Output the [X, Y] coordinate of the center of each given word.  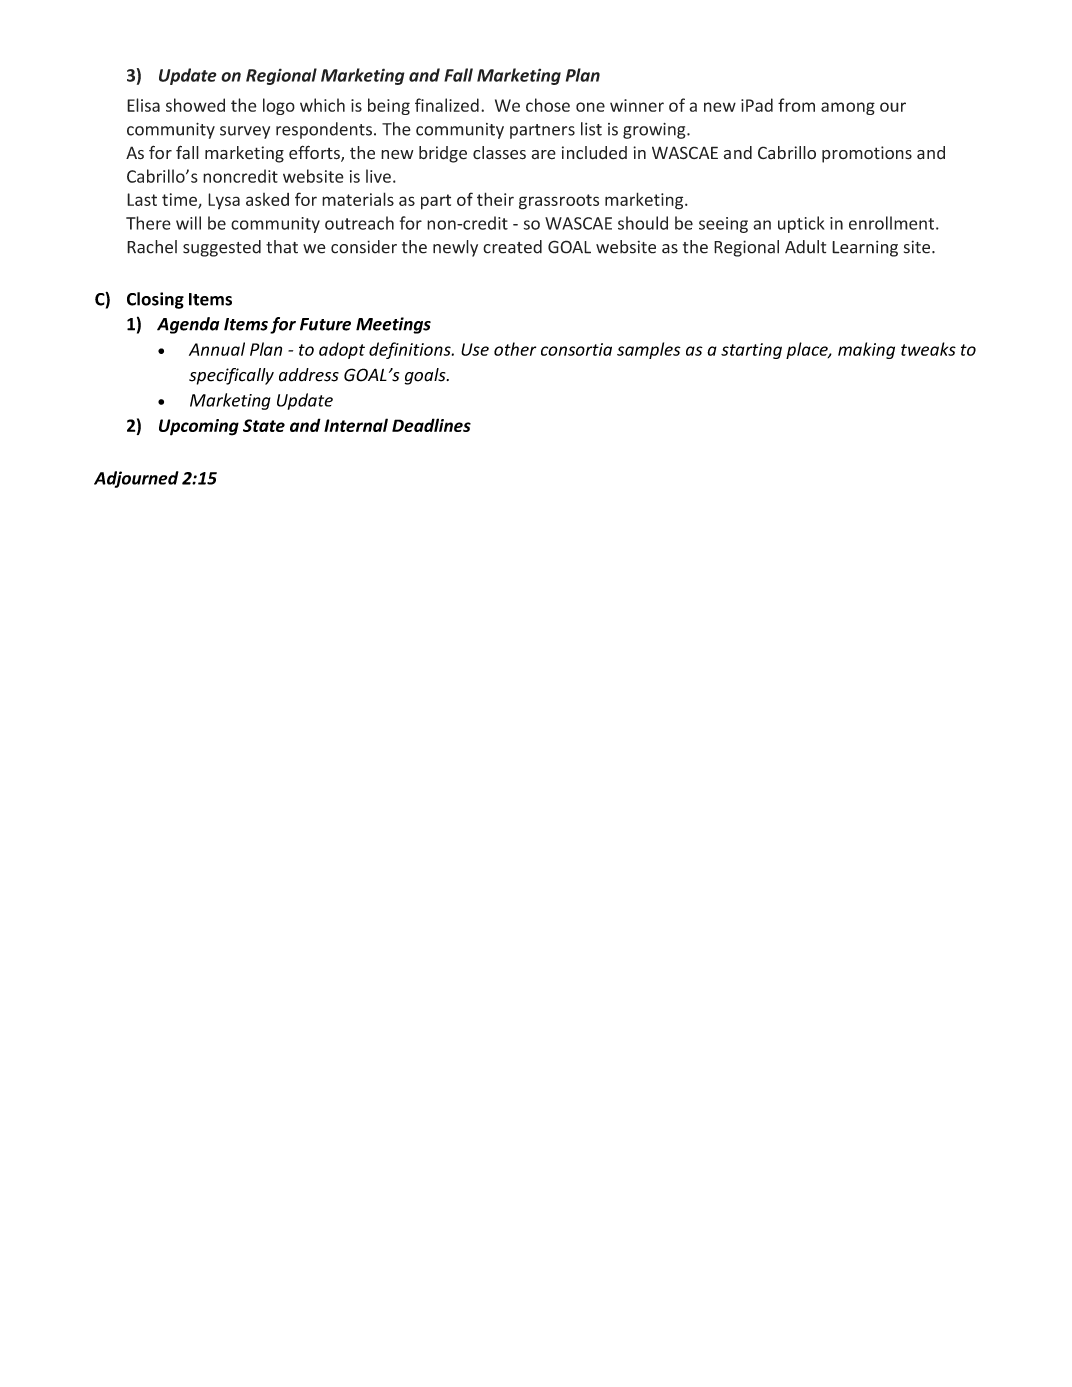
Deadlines [431, 425]
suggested [222, 248]
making [866, 350]
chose [548, 105]
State [264, 425]
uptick [801, 224]
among [848, 108]
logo [279, 106]
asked [267, 199]
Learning [865, 248]
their [495, 199]
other [515, 349]
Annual [217, 349]
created [512, 247]
